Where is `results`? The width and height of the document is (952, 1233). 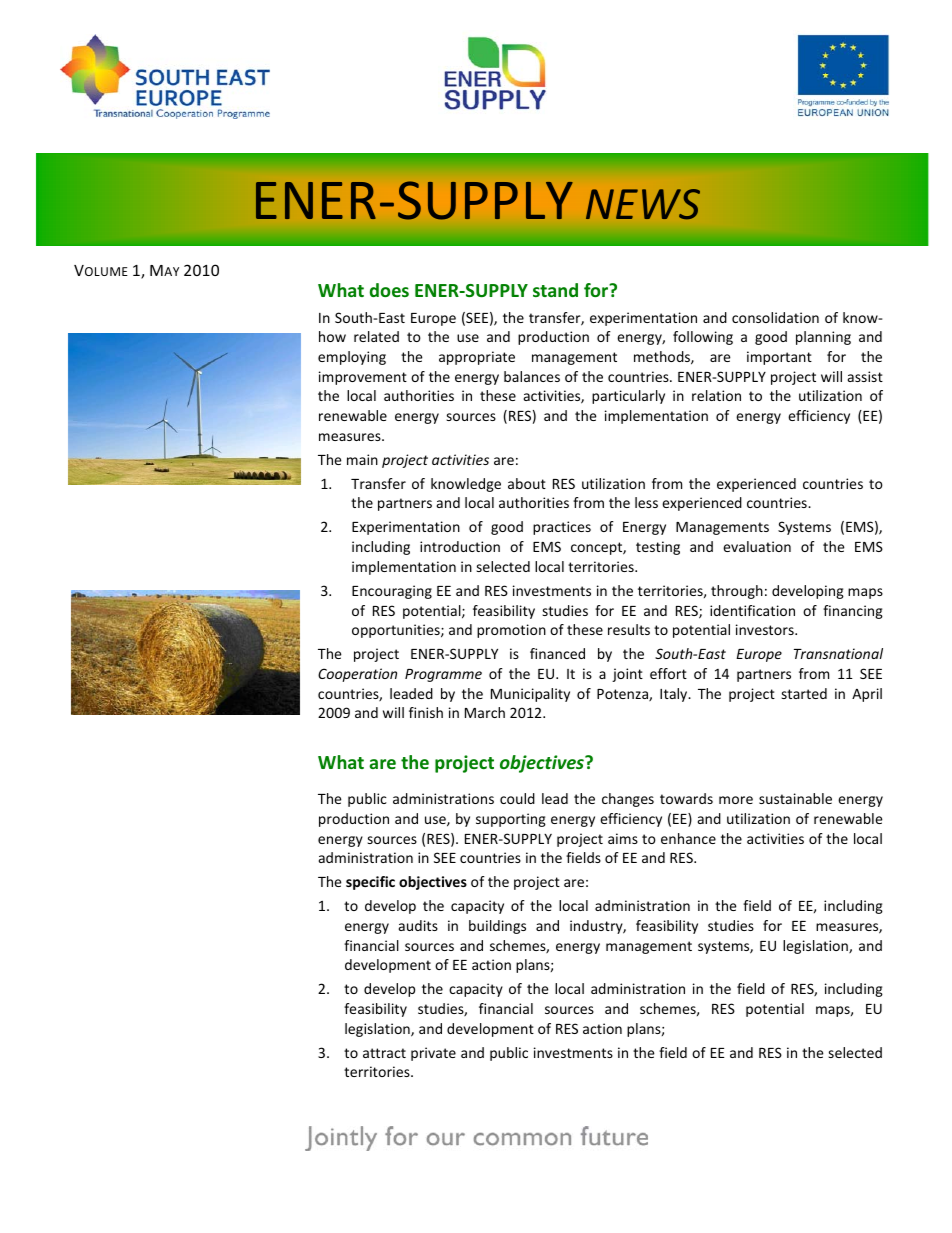
results is located at coordinates (629, 629).
